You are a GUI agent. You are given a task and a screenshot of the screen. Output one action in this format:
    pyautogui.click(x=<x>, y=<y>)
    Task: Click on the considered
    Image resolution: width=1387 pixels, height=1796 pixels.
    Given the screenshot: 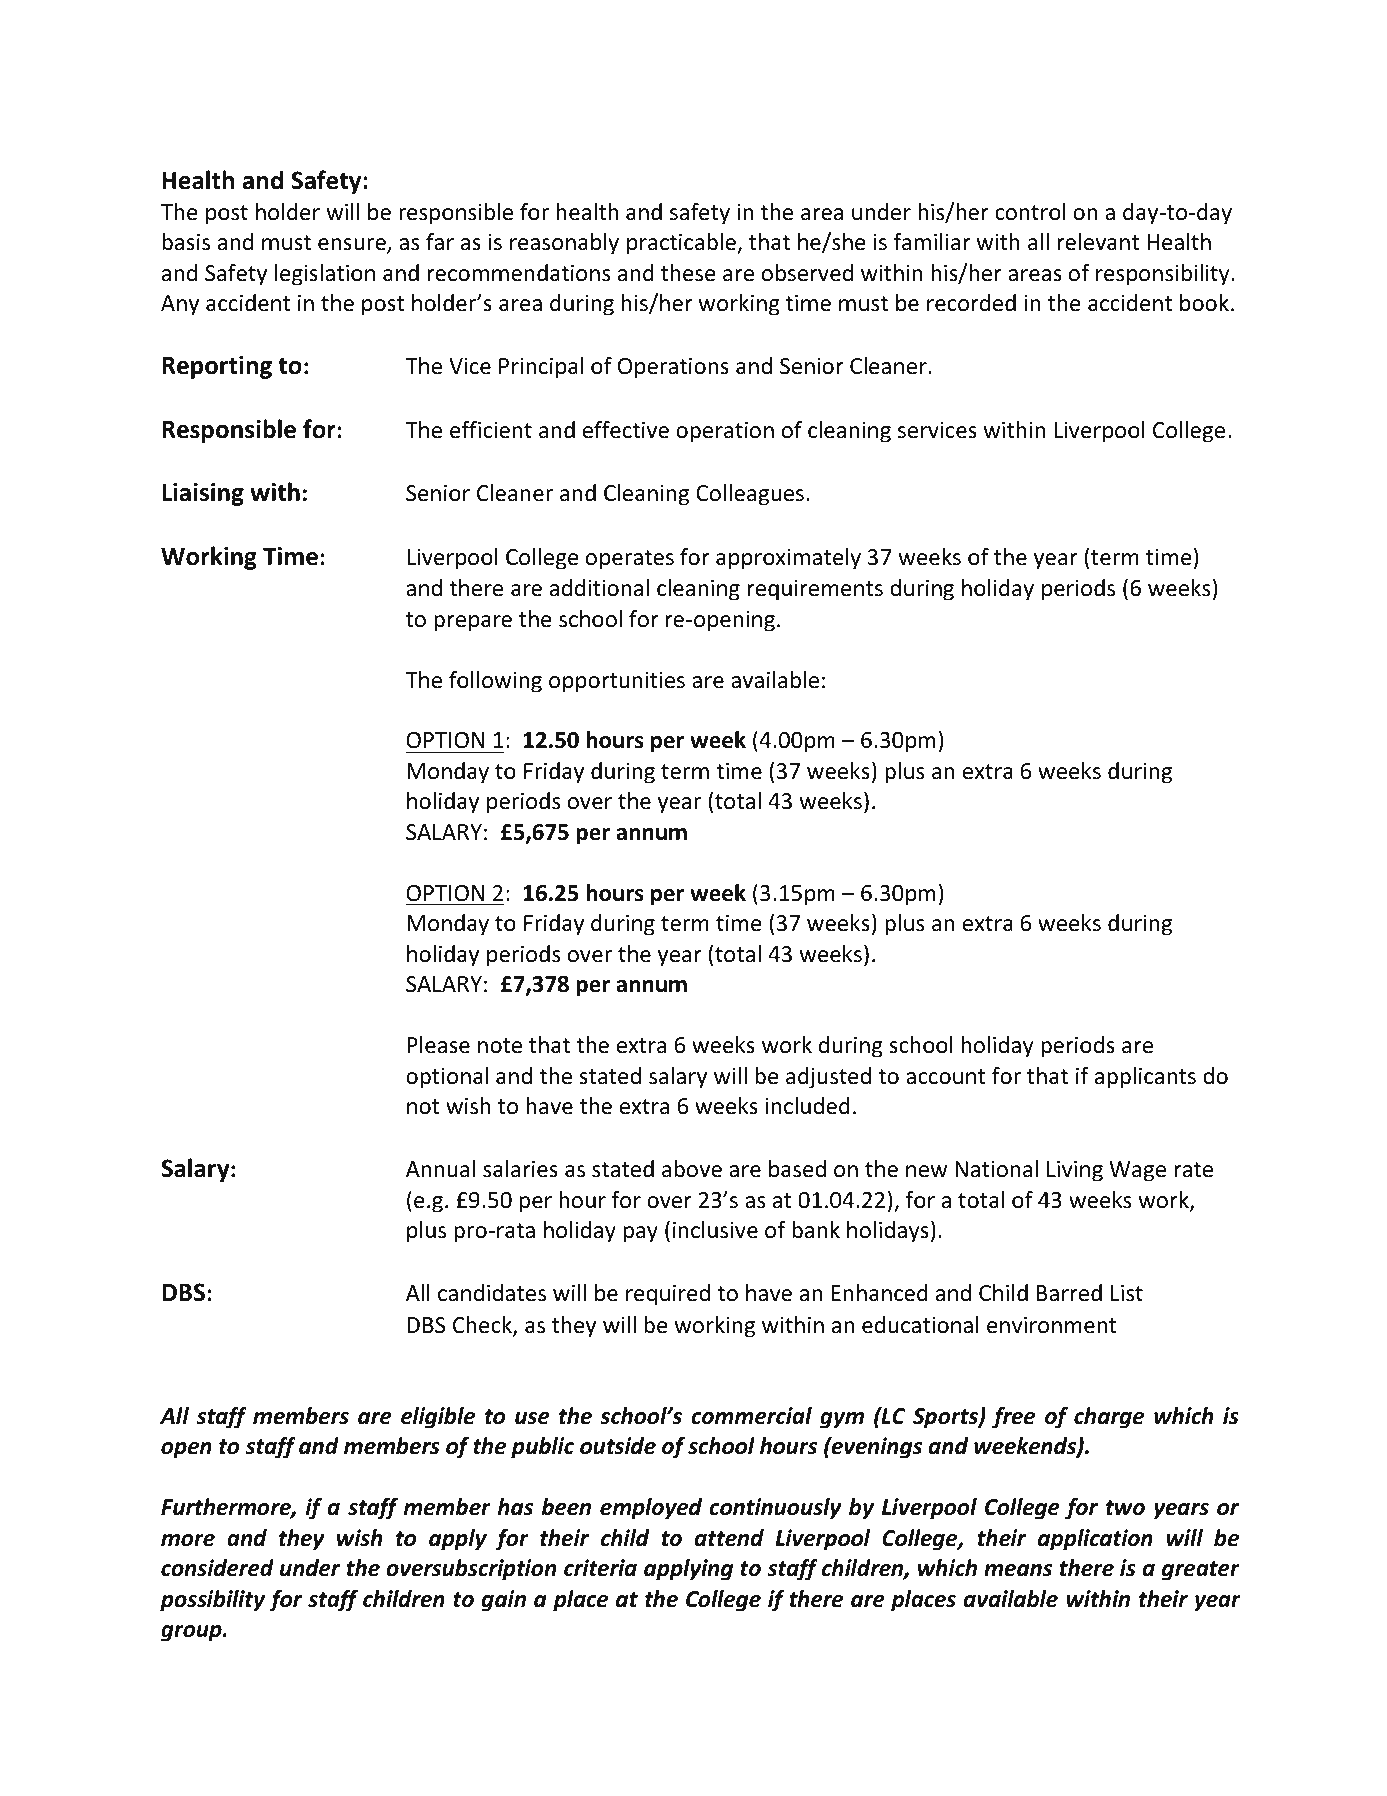 What is the action you would take?
    pyautogui.click(x=217, y=1568)
